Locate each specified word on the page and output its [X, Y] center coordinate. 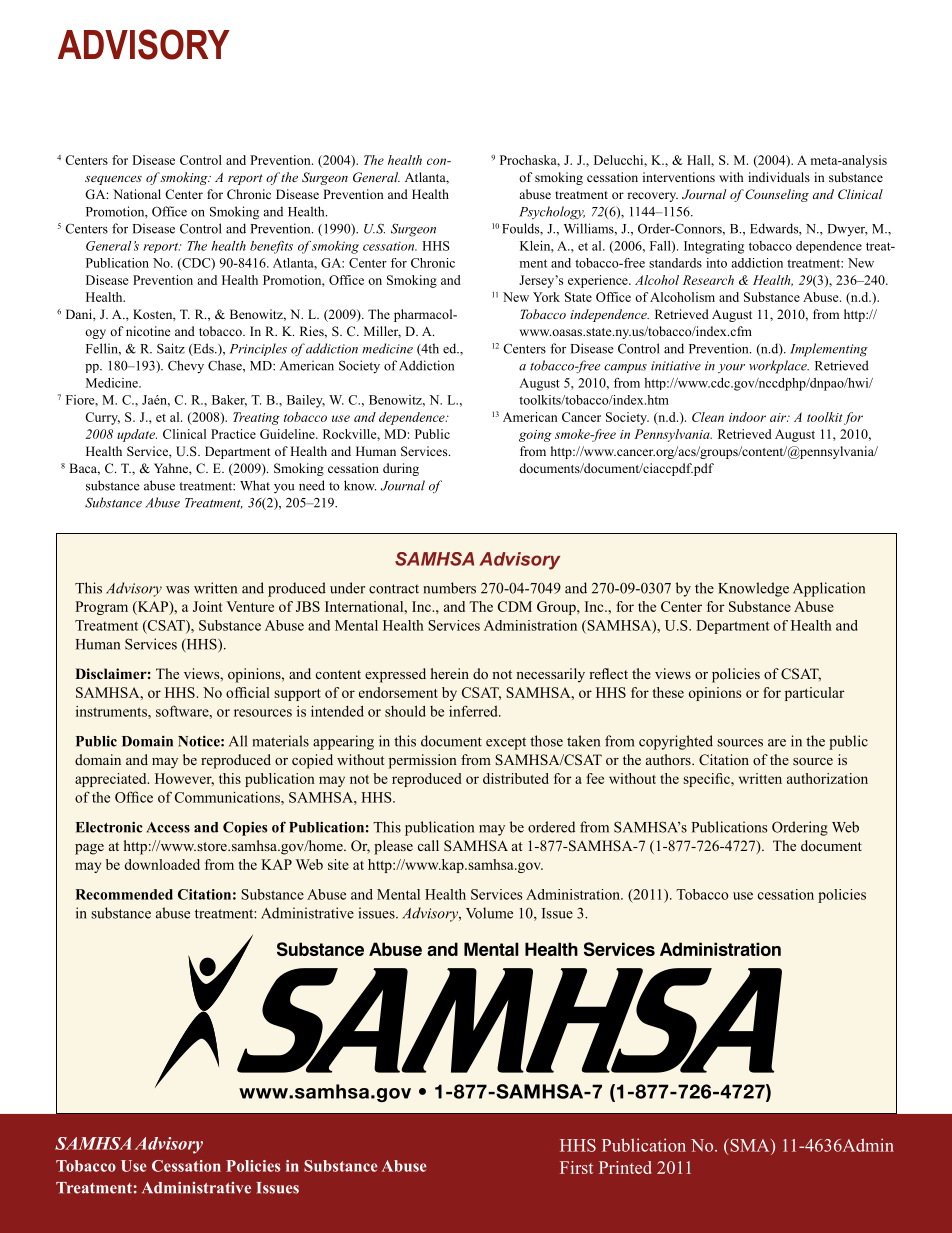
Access [168, 827]
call [428, 845]
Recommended [124, 894]
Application [829, 589]
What [255, 485]
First [576, 1167]
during [401, 469]
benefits [271, 247]
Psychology [552, 213]
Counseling [777, 195]
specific [707, 780]
